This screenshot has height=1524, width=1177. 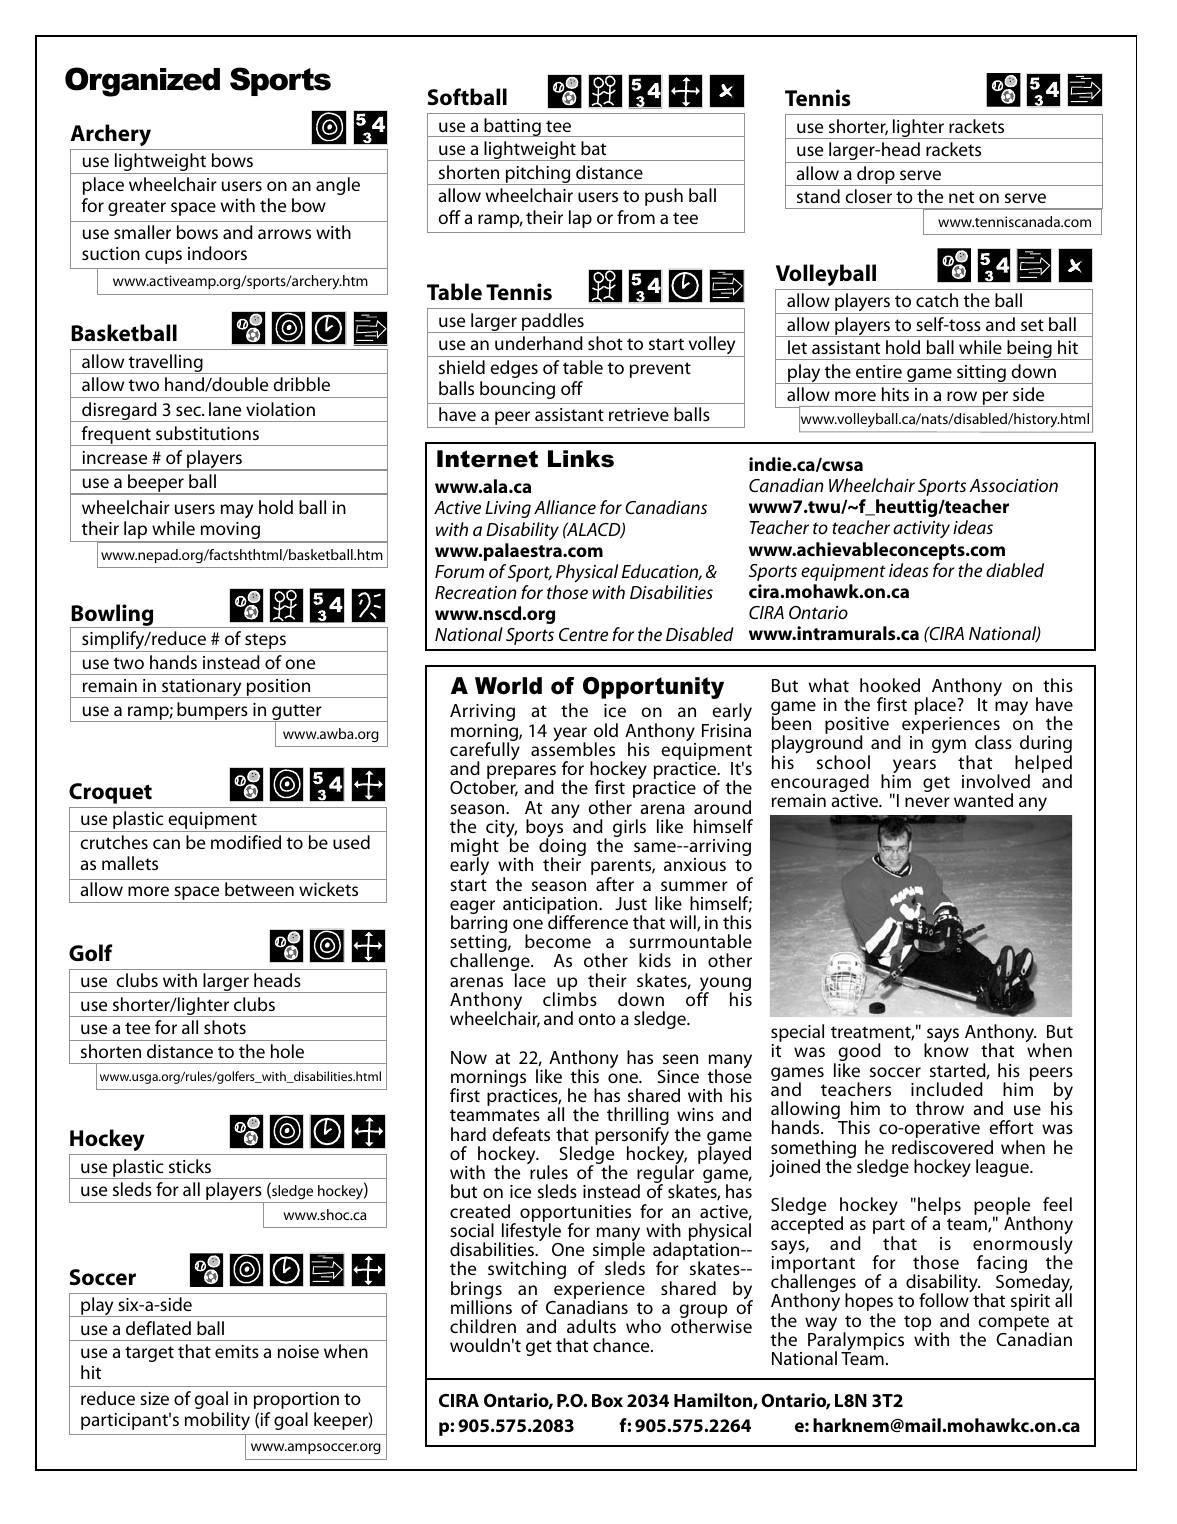 What do you see at coordinates (512, 127) in the screenshot?
I see `batting` at bounding box center [512, 127].
